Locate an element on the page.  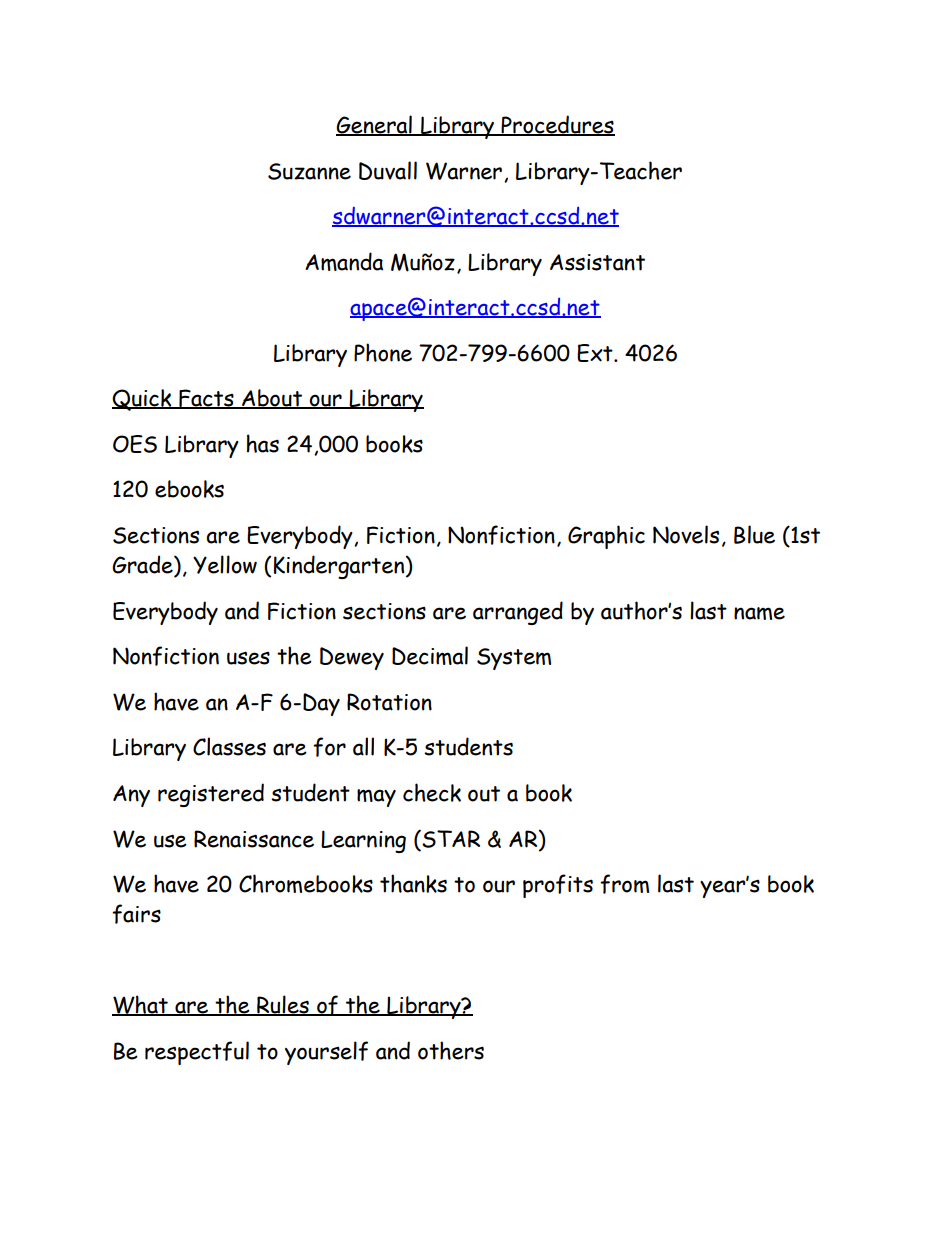
others is located at coordinates (451, 1050).
